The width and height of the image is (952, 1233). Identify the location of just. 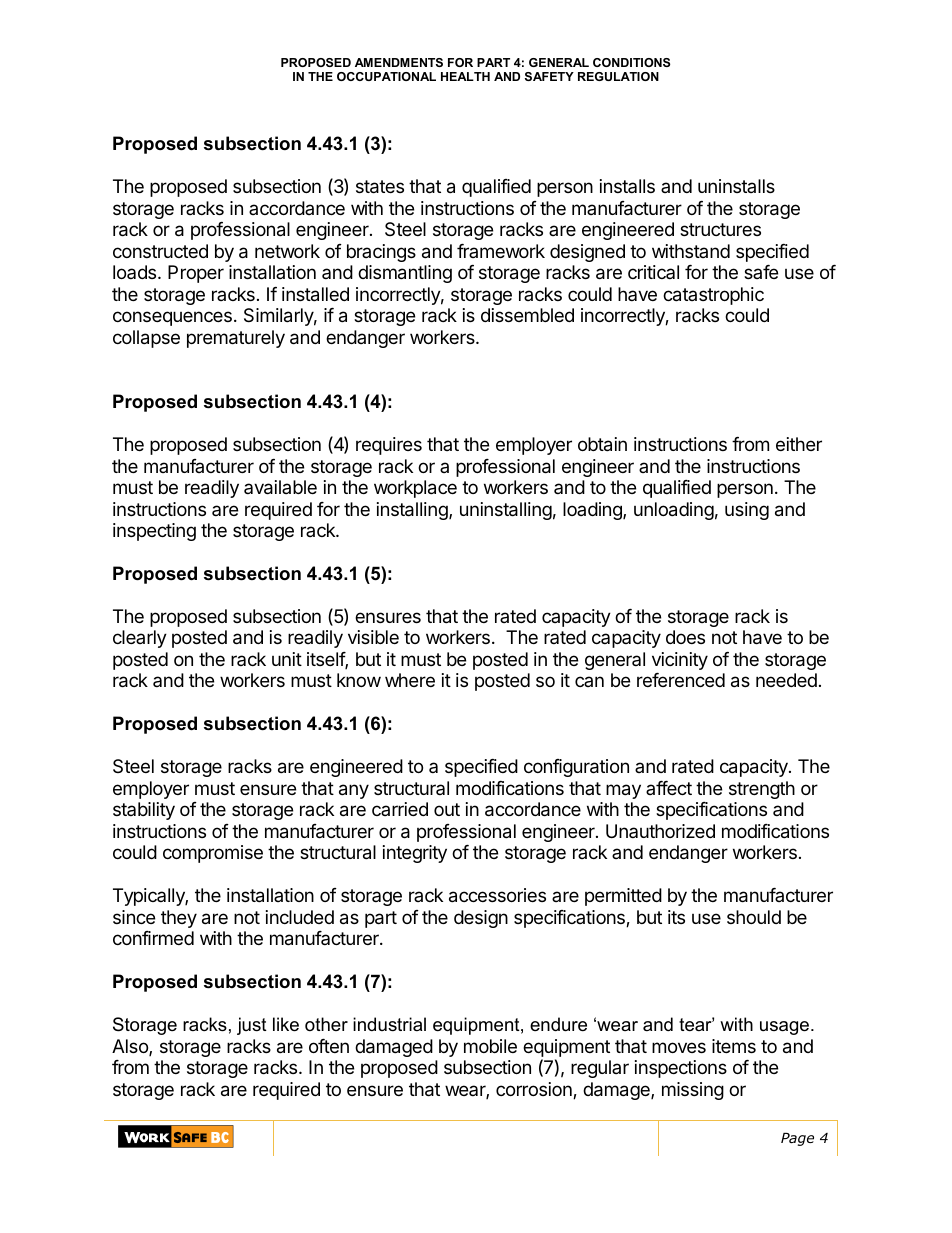
(252, 1026).
